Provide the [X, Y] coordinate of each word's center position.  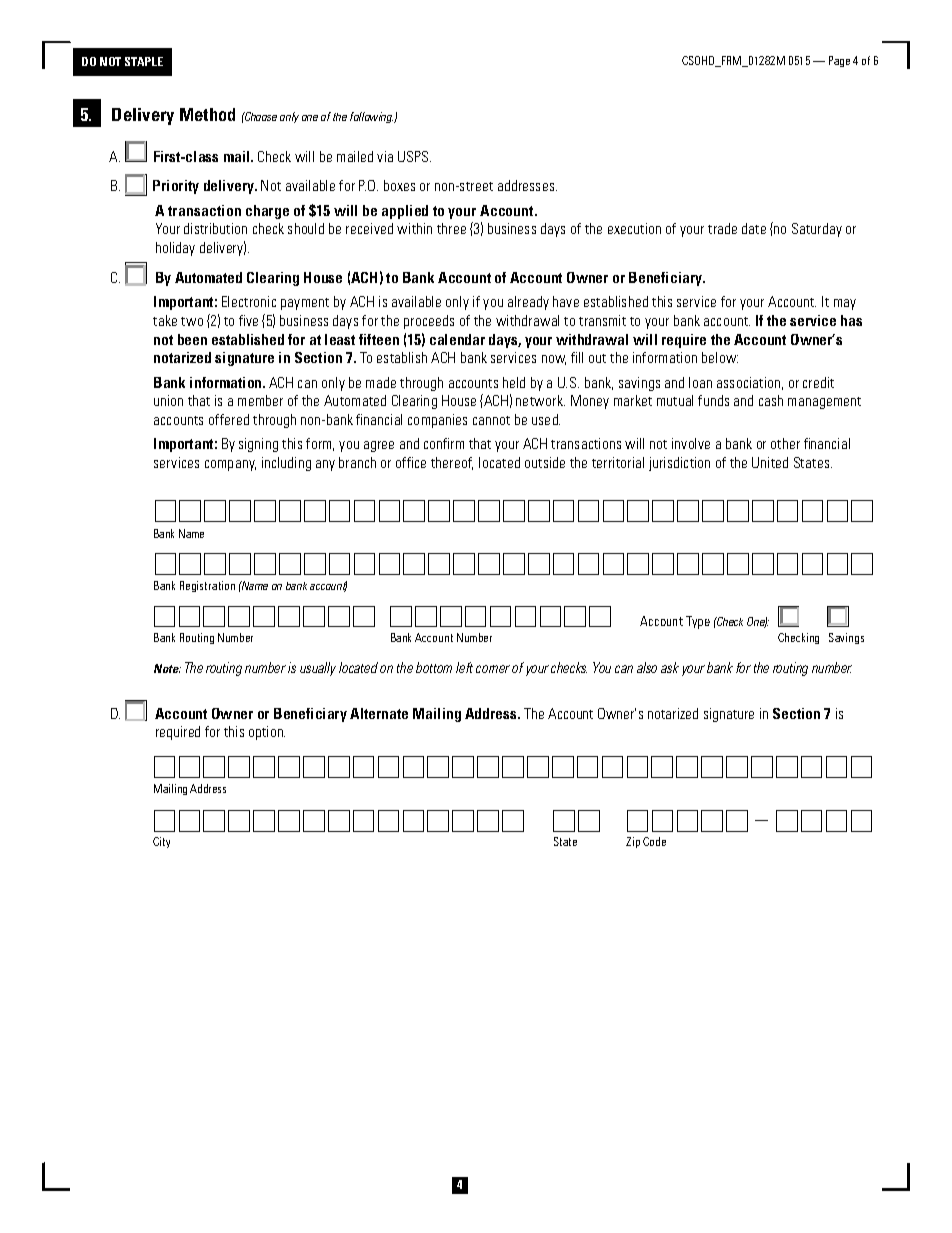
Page [839, 61]
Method [207, 114]
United [770, 462]
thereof [452, 463]
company [230, 465]
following [372, 117]
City [161, 842]
